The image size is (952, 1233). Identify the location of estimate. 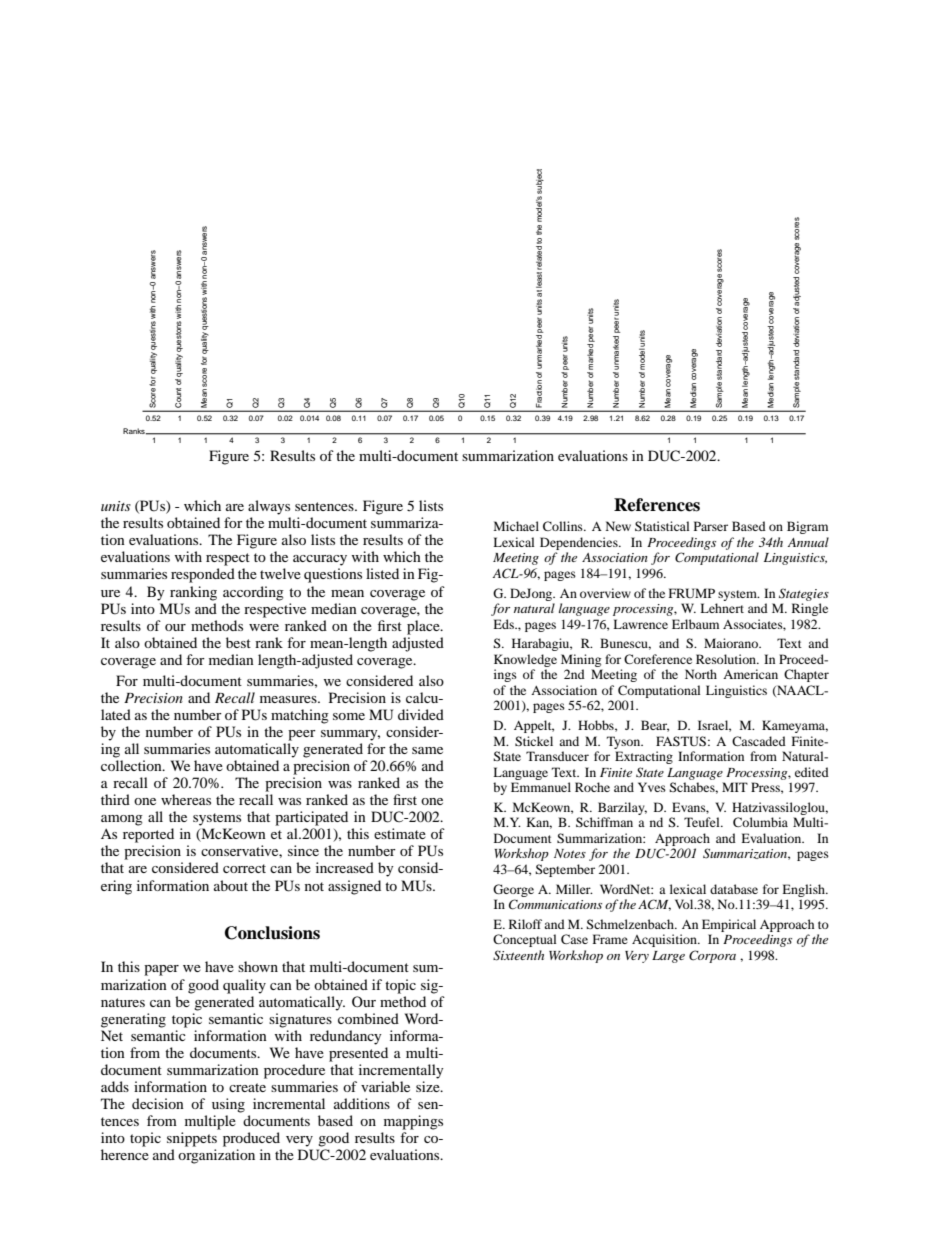
(400, 833).
